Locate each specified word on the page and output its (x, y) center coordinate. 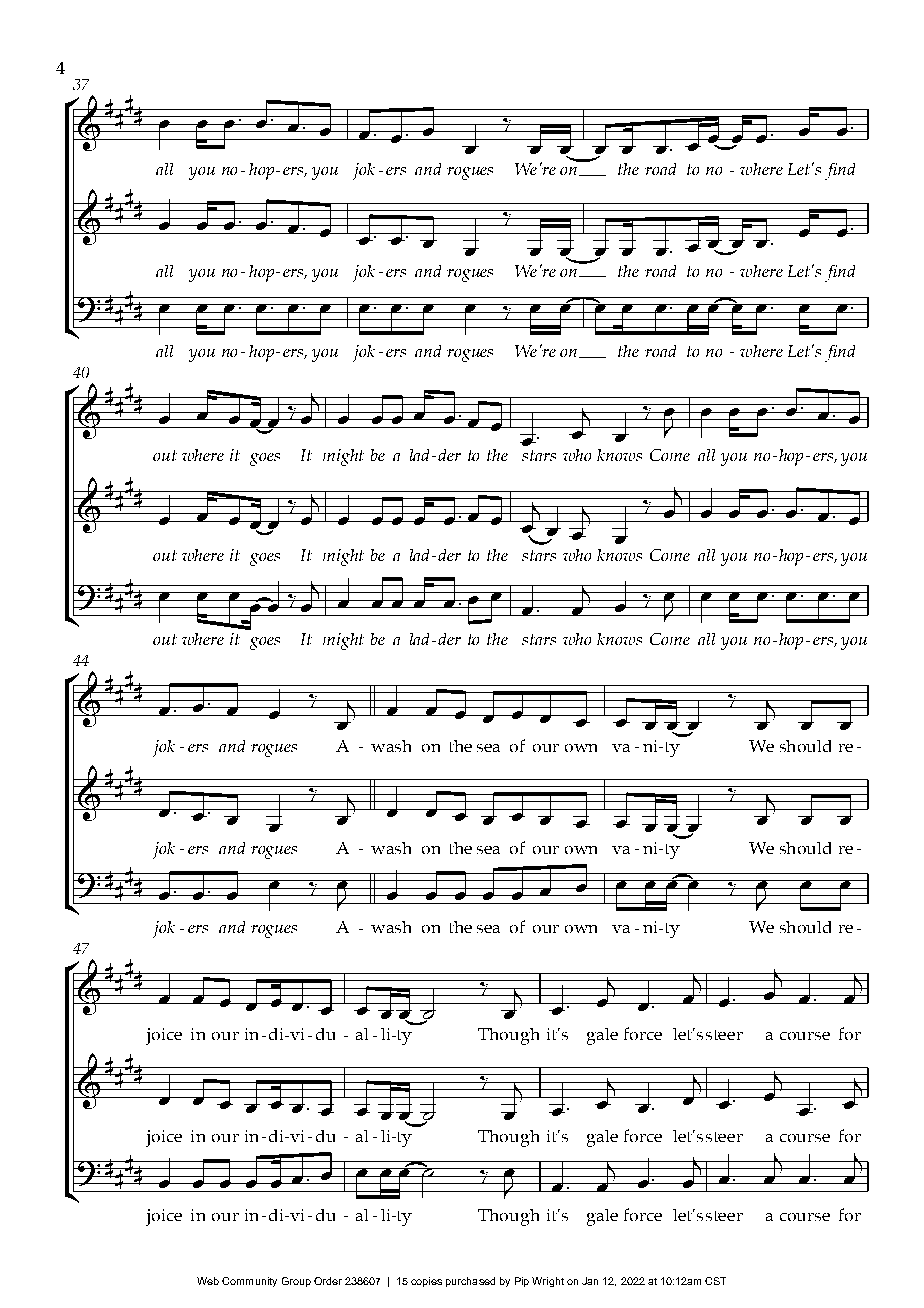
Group (296, 1282)
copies (426, 1282)
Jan (590, 1281)
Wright (548, 1282)
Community (249, 1282)
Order (328, 1281)
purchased (470, 1282)
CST (715, 1281)
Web (208, 1281)
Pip (522, 1282)
